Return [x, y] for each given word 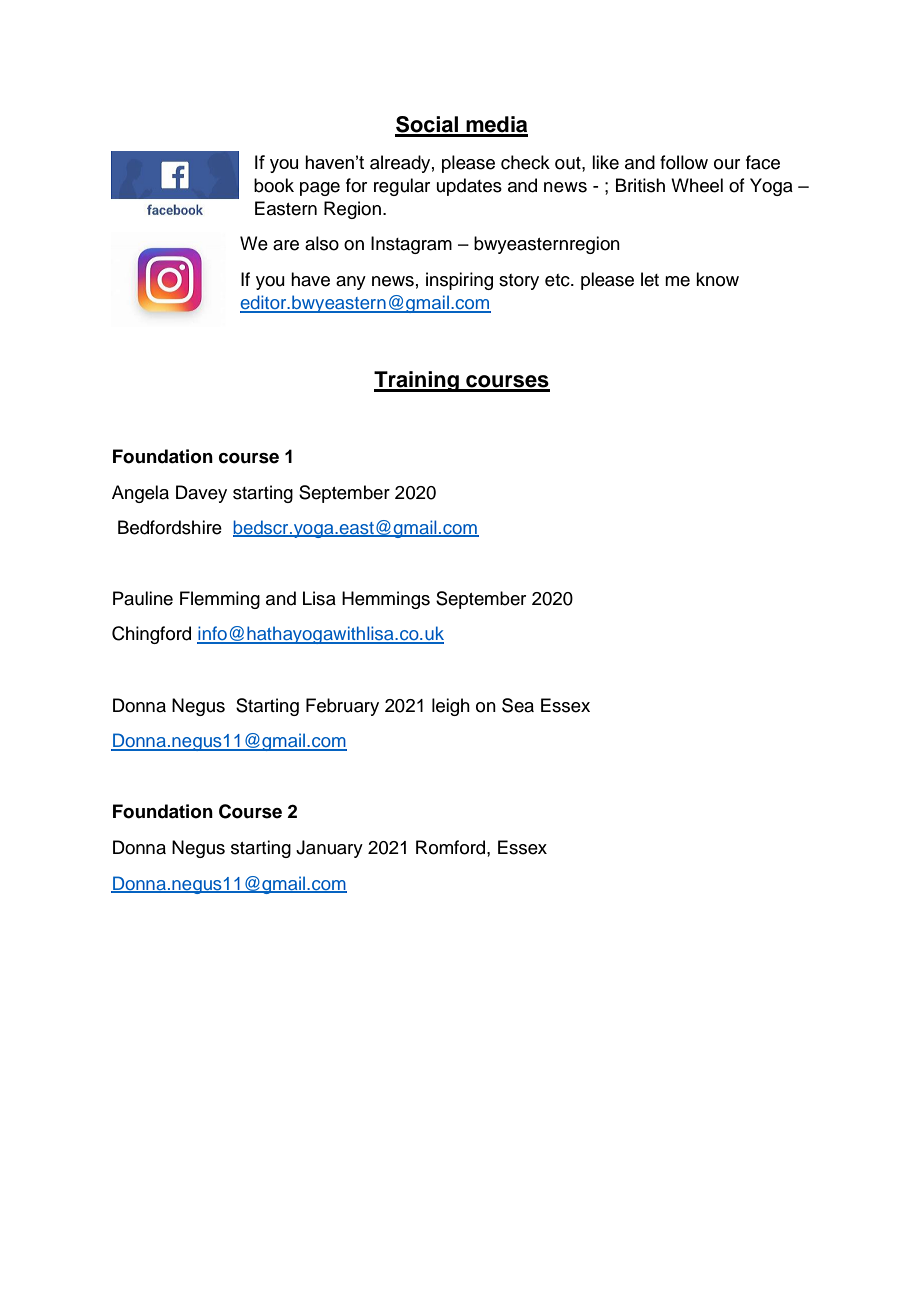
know [717, 279]
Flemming [220, 600]
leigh [451, 707]
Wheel [697, 185]
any [351, 283]
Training [417, 381]
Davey [201, 494]
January [329, 849]
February [342, 707]
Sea [518, 705]
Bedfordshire [170, 527]
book [274, 185]
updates [469, 187]
